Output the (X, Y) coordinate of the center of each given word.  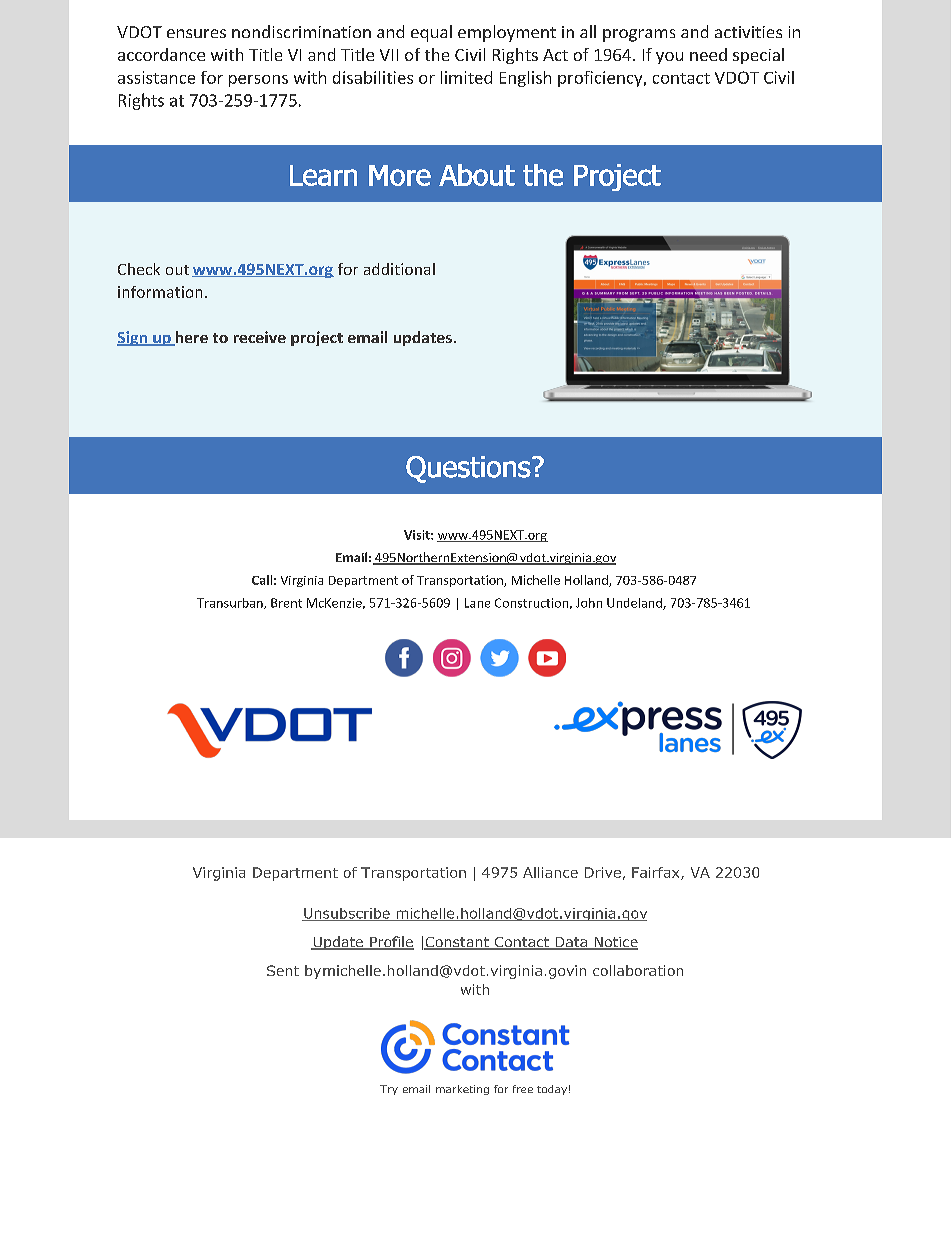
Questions (468, 469)
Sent (283, 970)
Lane (477, 603)
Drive (603, 872)
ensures (196, 33)
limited (466, 77)
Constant (457, 943)
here (190, 338)
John (589, 603)
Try (389, 1090)
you (669, 58)
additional (399, 269)
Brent (286, 603)
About (477, 175)
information (160, 292)
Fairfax (657, 873)
